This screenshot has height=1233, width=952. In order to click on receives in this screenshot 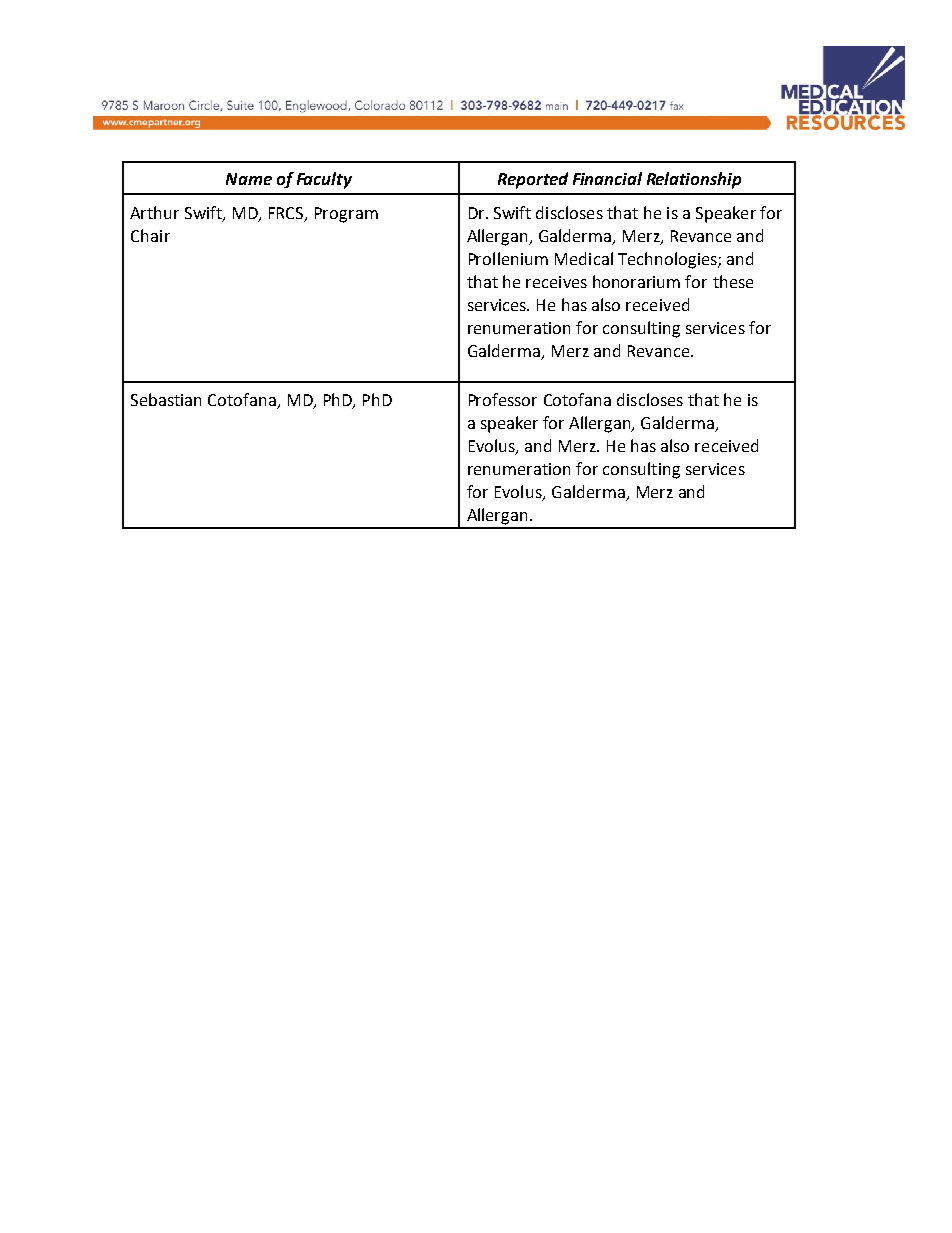, I will do `click(556, 282)`.
